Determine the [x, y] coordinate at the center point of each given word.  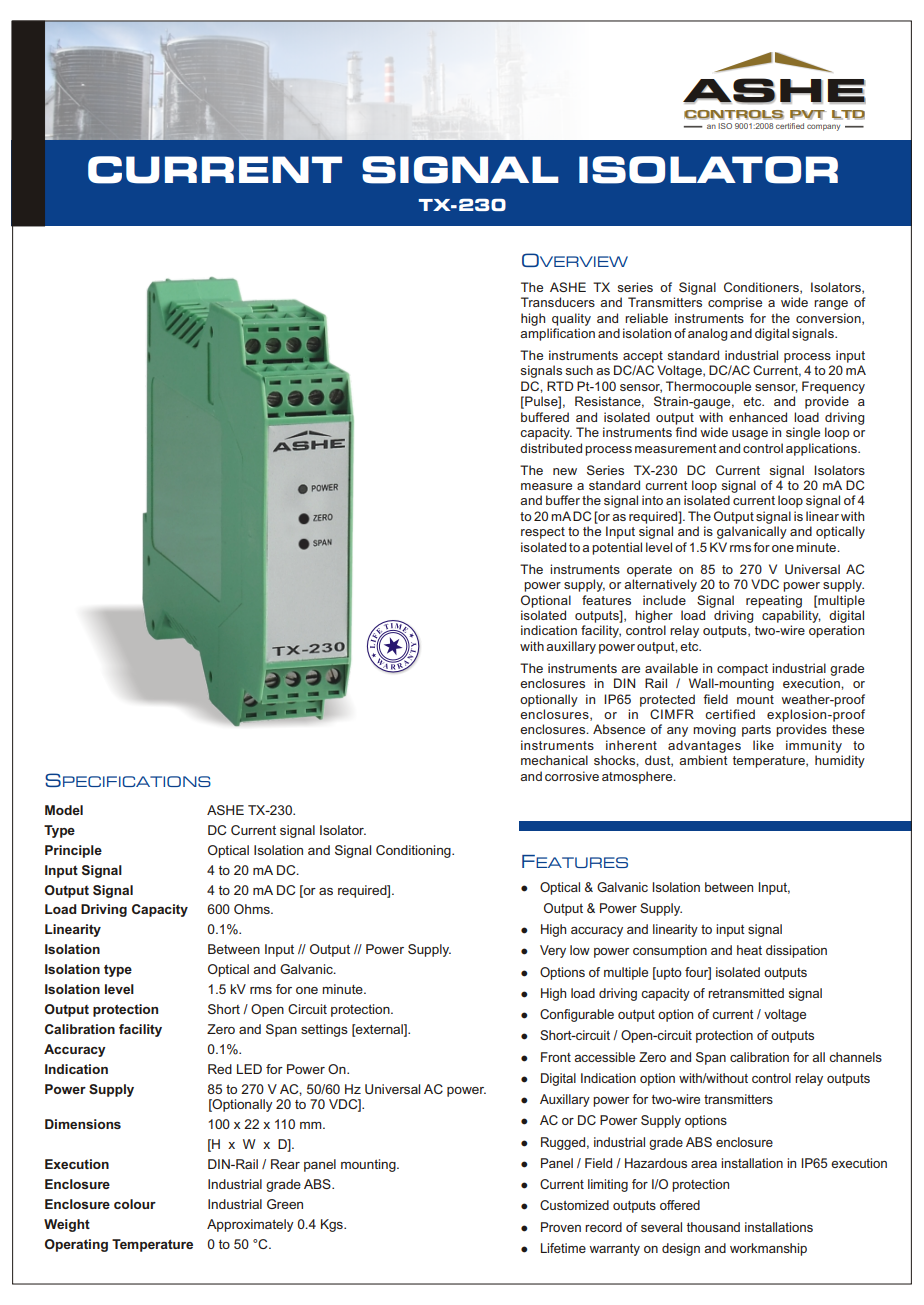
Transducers [558, 302]
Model [64, 810]
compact [742, 670]
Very [553, 951]
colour [135, 1204]
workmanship [768, 1249]
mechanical [554, 760]
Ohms [253, 909]
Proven [561, 1227]
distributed [551, 448]
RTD [560, 386]
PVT [808, 115]
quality [571, 319]
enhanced [758, 417]
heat [749, 950]
